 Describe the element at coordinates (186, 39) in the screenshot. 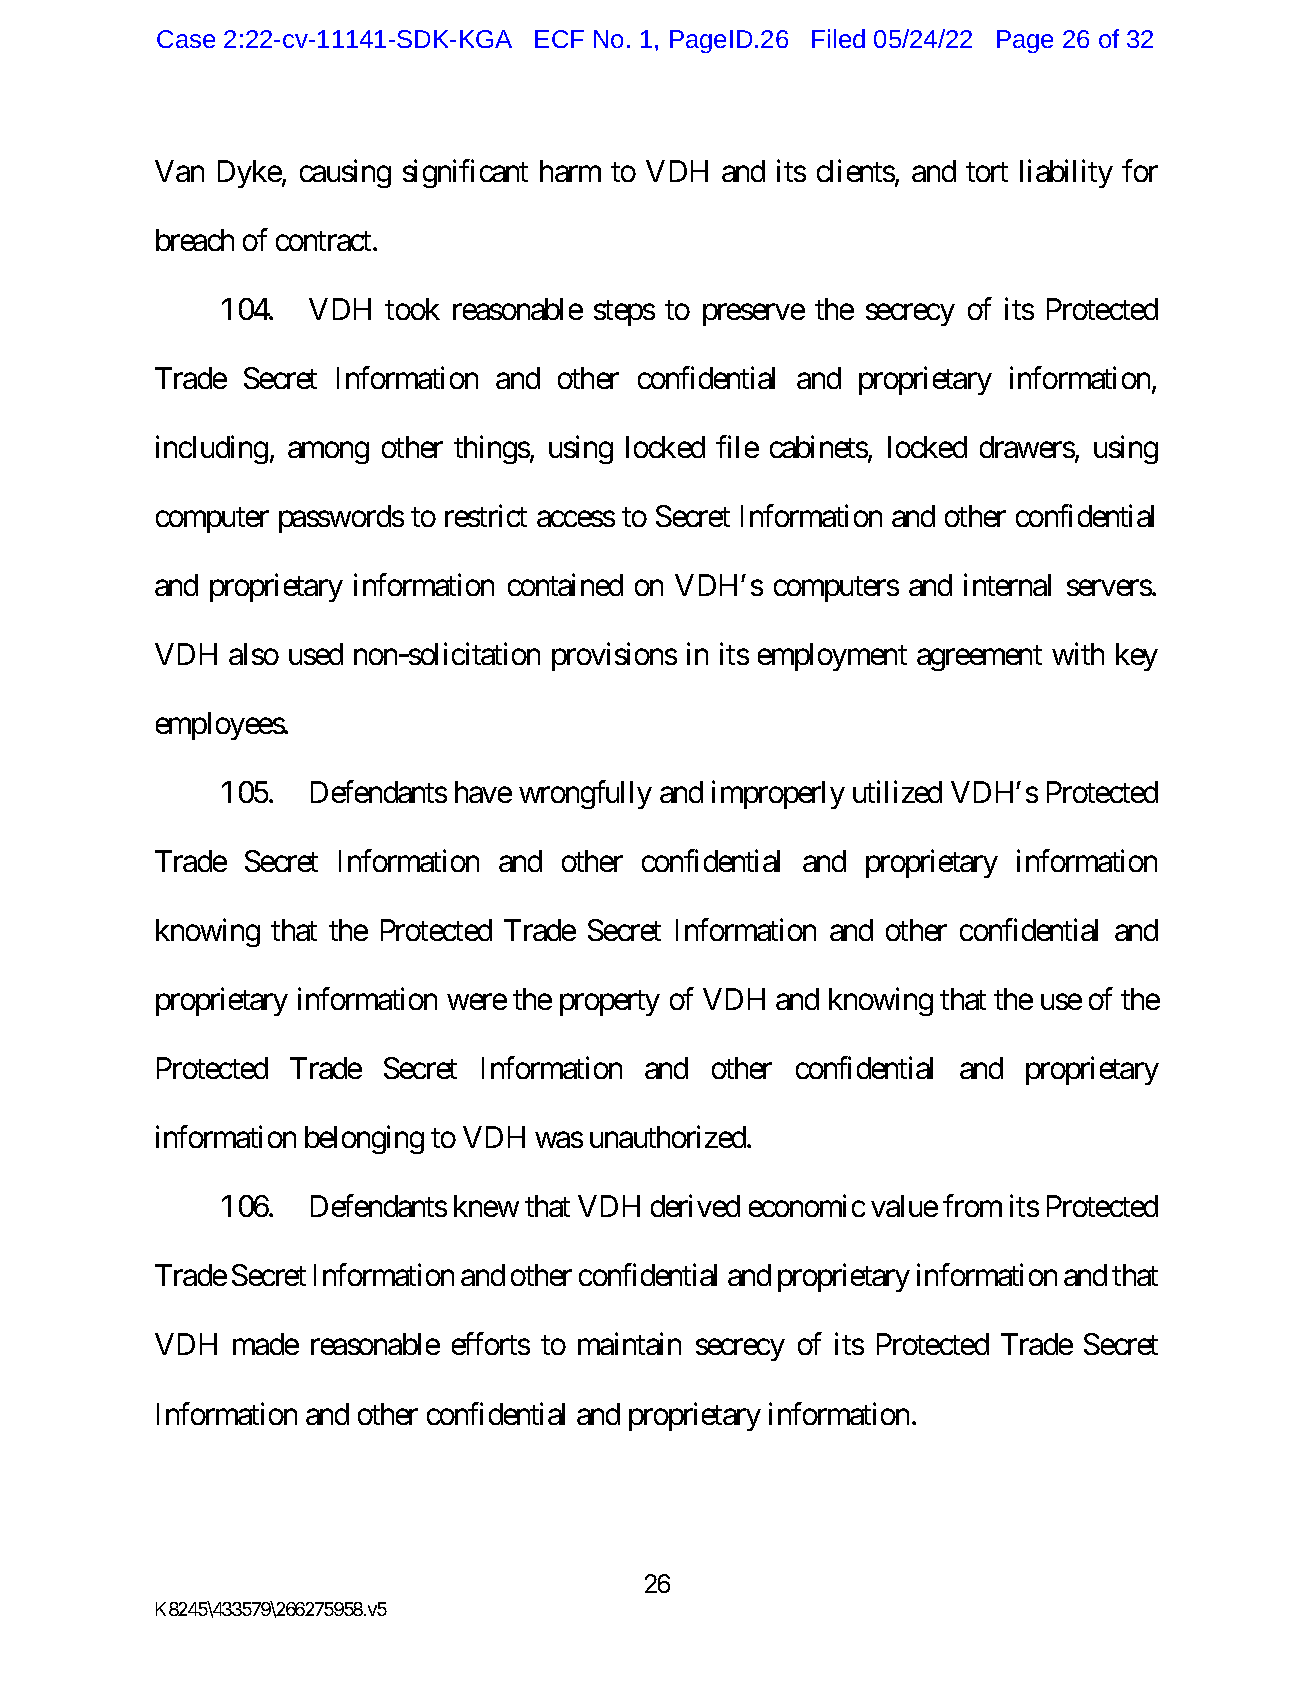

I see `Case` at that location.
